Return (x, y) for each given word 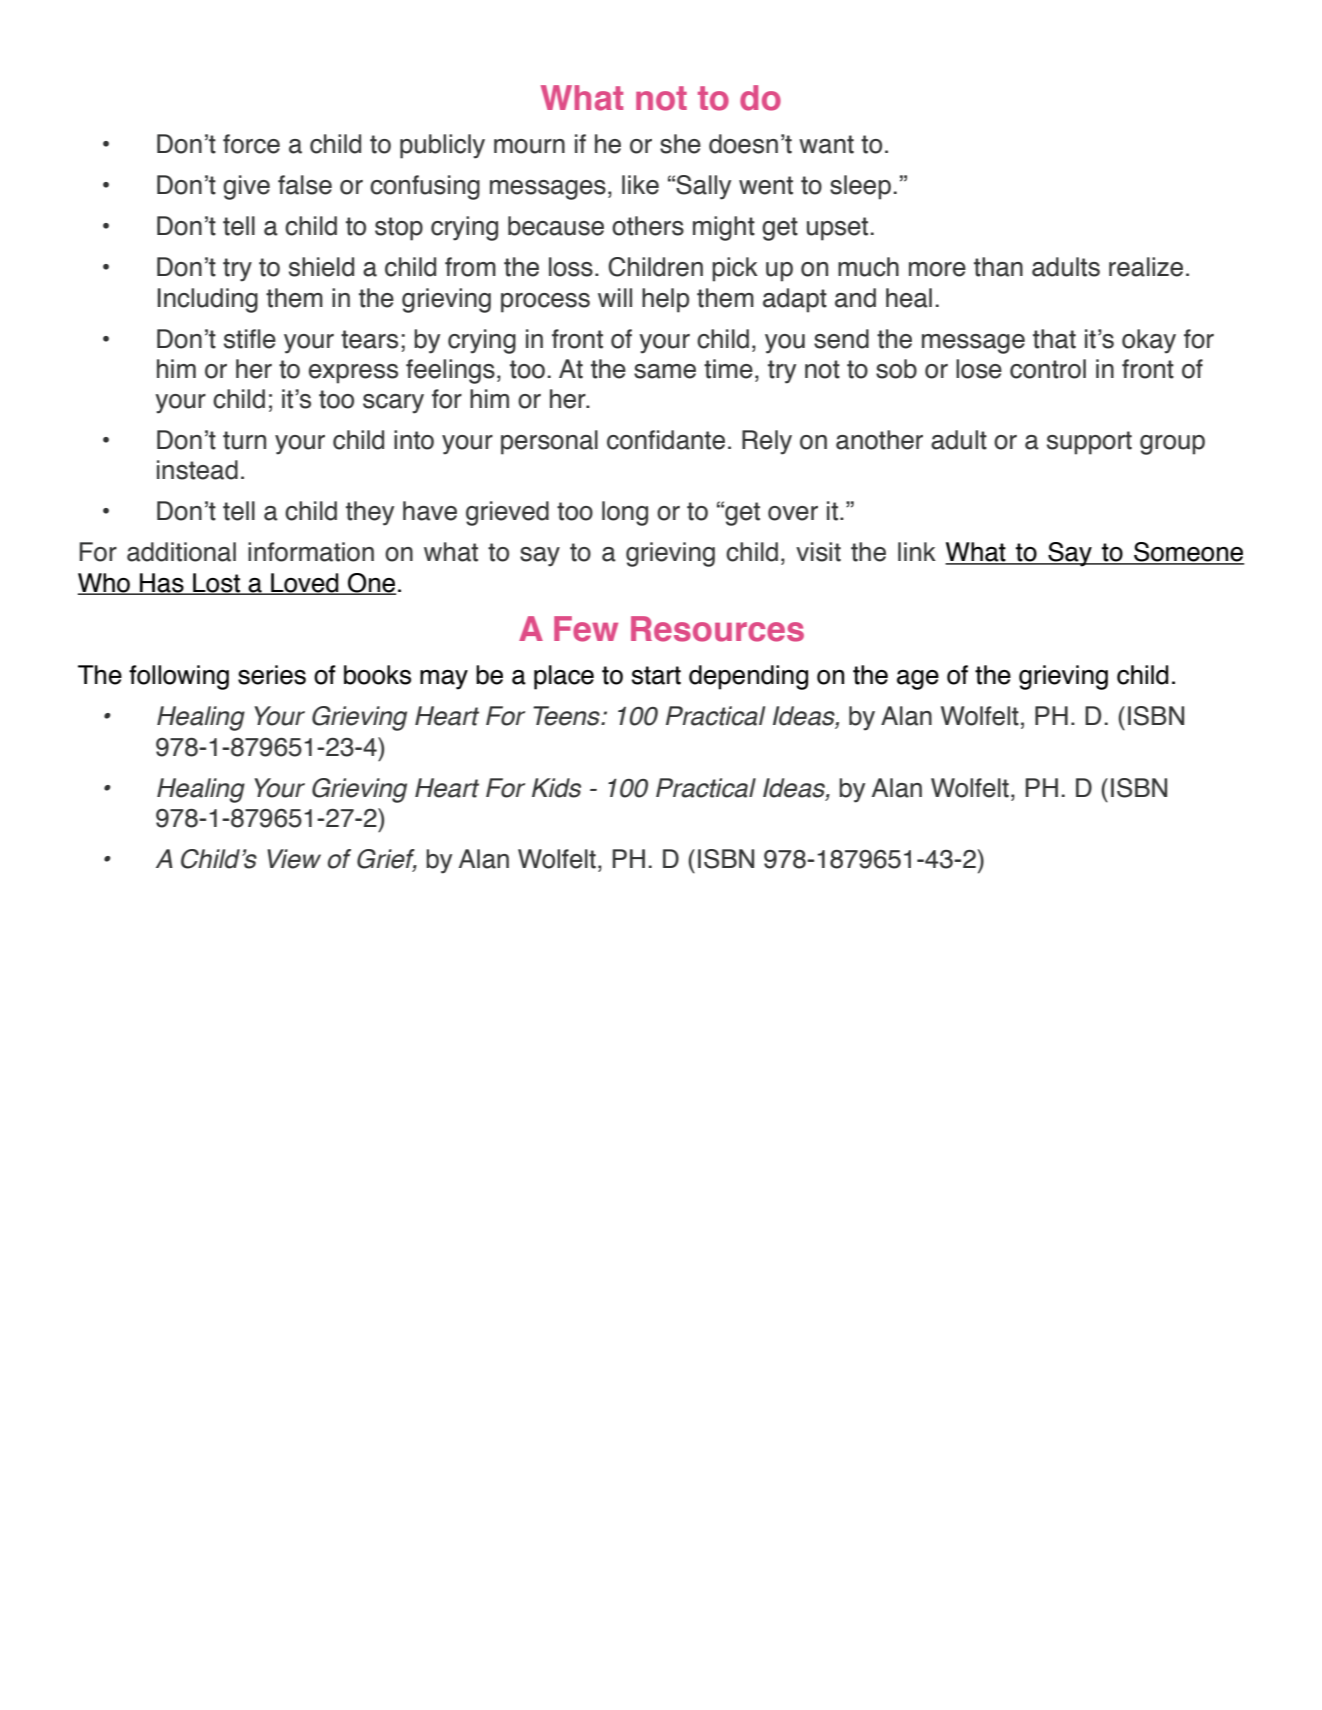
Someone (1188, 553)
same (665, 371)
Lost (216, 584)
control (1048, 369)
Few (586, 629)
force (251, 144)
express (353, 374)
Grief (387, 860)
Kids (556, 788)
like (640, 185)
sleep (860, 187)
